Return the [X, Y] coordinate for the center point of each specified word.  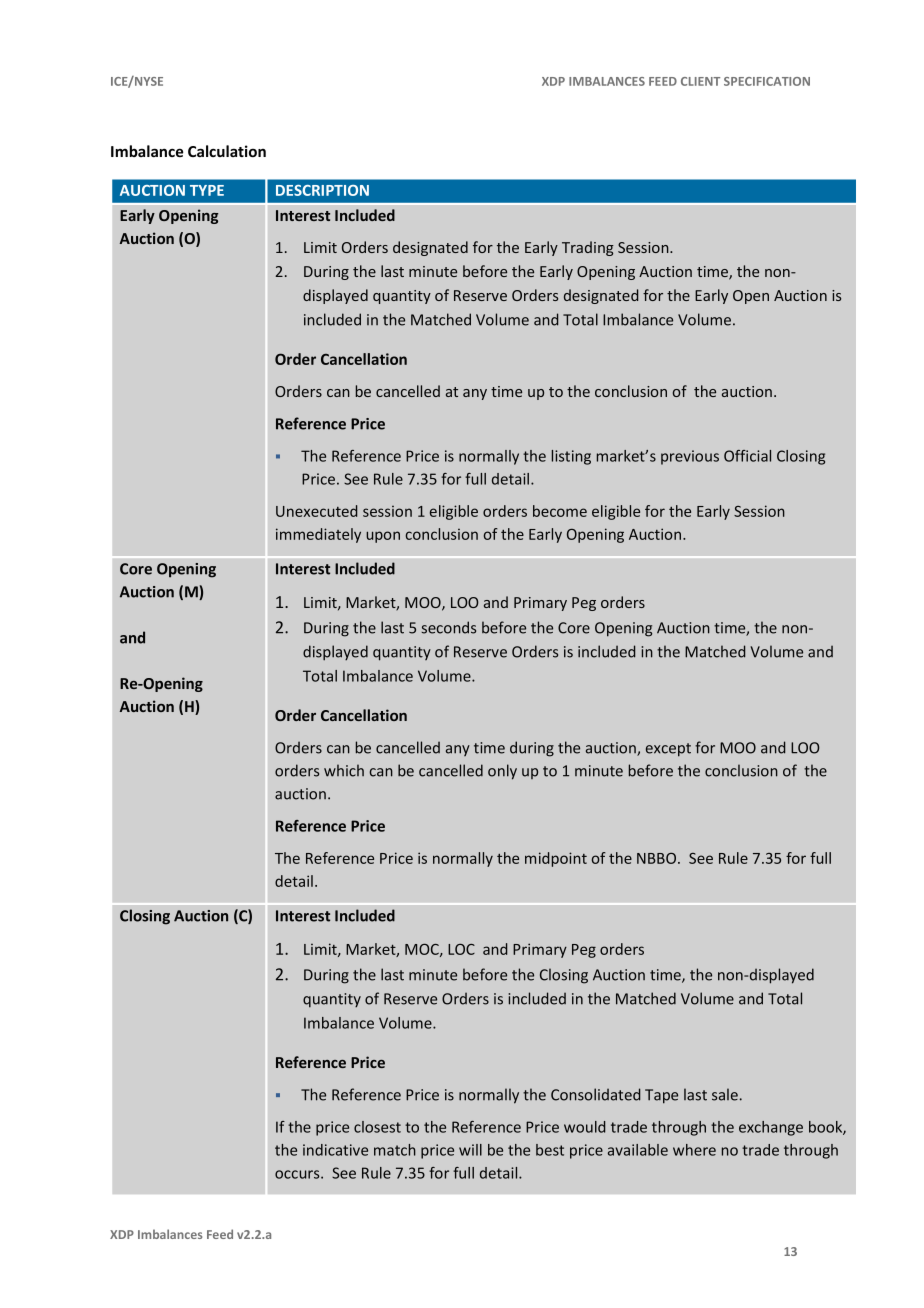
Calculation [227, 151]
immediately [318, 535]
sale [725, 1094]
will [470, 1150]
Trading [588, 248]
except [668, 750]
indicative [335, 1150]
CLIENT [700, 81]
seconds [448, 627]
